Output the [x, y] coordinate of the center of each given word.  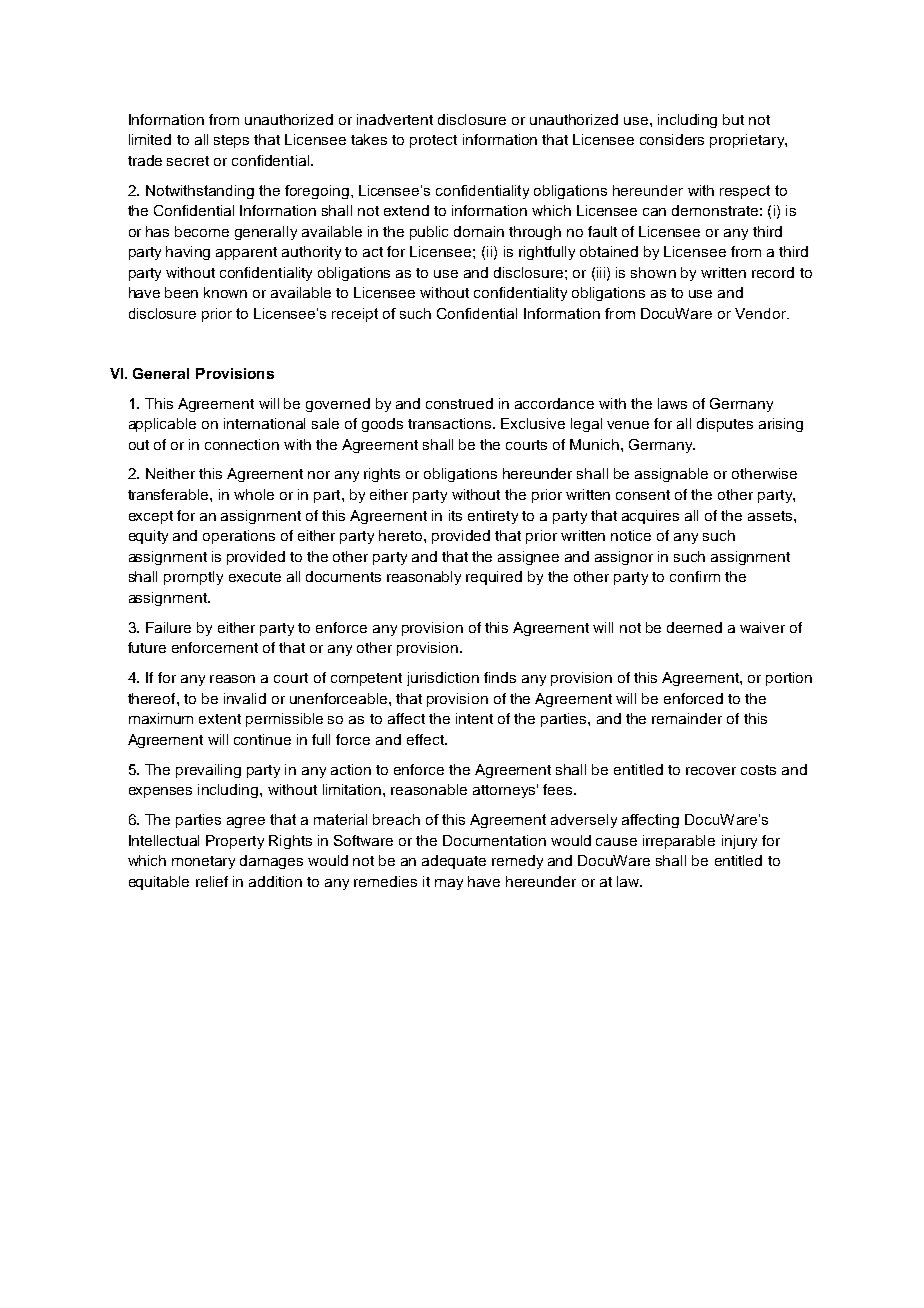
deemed [694, 627]
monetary [203, 862]
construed [459, 403]
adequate [454, 862]
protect [433, 141]
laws [672, 403]
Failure [168, 627]
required [494, 578]
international [264, 423]
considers [672, 139]
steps [231, 141]
